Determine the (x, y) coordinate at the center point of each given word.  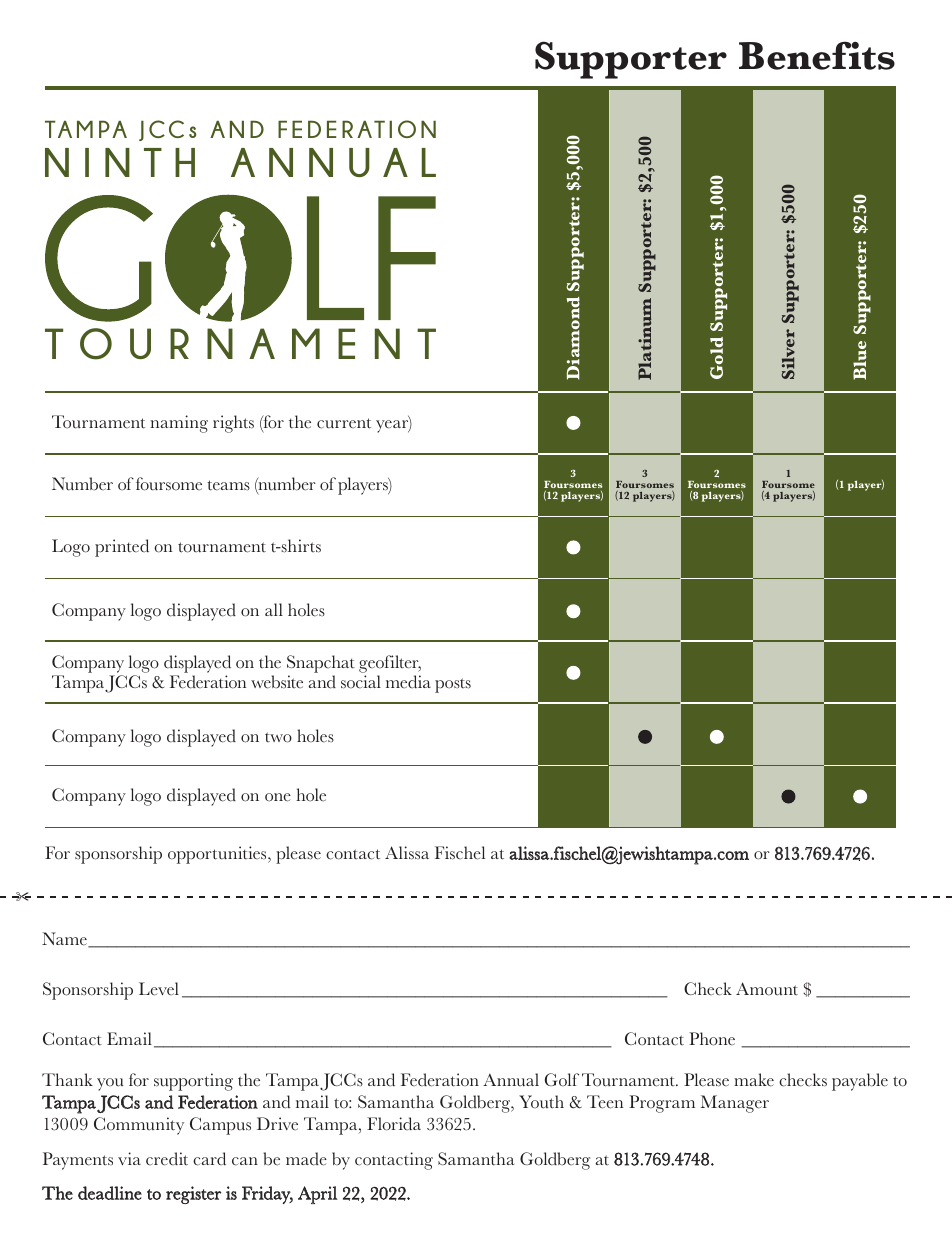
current (344, 423)
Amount (767, 989)
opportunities (218, 855)
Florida (394, 1124)
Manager (735, 1104)
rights (233, 424)
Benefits (817, 55)
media (408, 682)
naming (179, 424)
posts (453, 685)
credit (167, 1159)
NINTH (120, 162)
